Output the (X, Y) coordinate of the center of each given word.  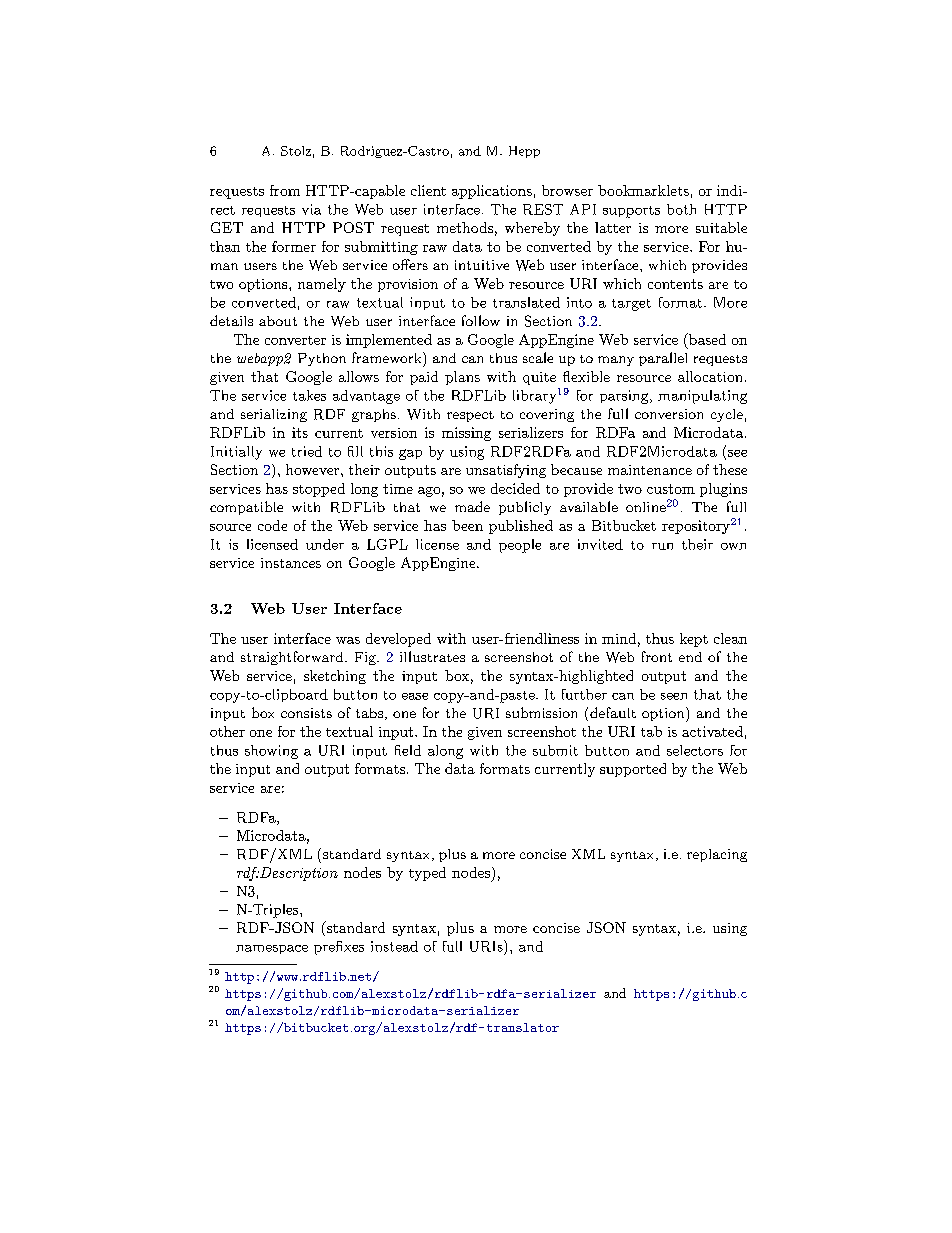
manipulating (702, 397)
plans (462, 378)
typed (427, 874)
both (681, 209)
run (662, 546)
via (311, 209)
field (408, 750)
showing (271, 752)
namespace (272, 949)
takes (309, 395)
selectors (695, 750)
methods (465, 227)
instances (291, 563)
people (520, 546)
